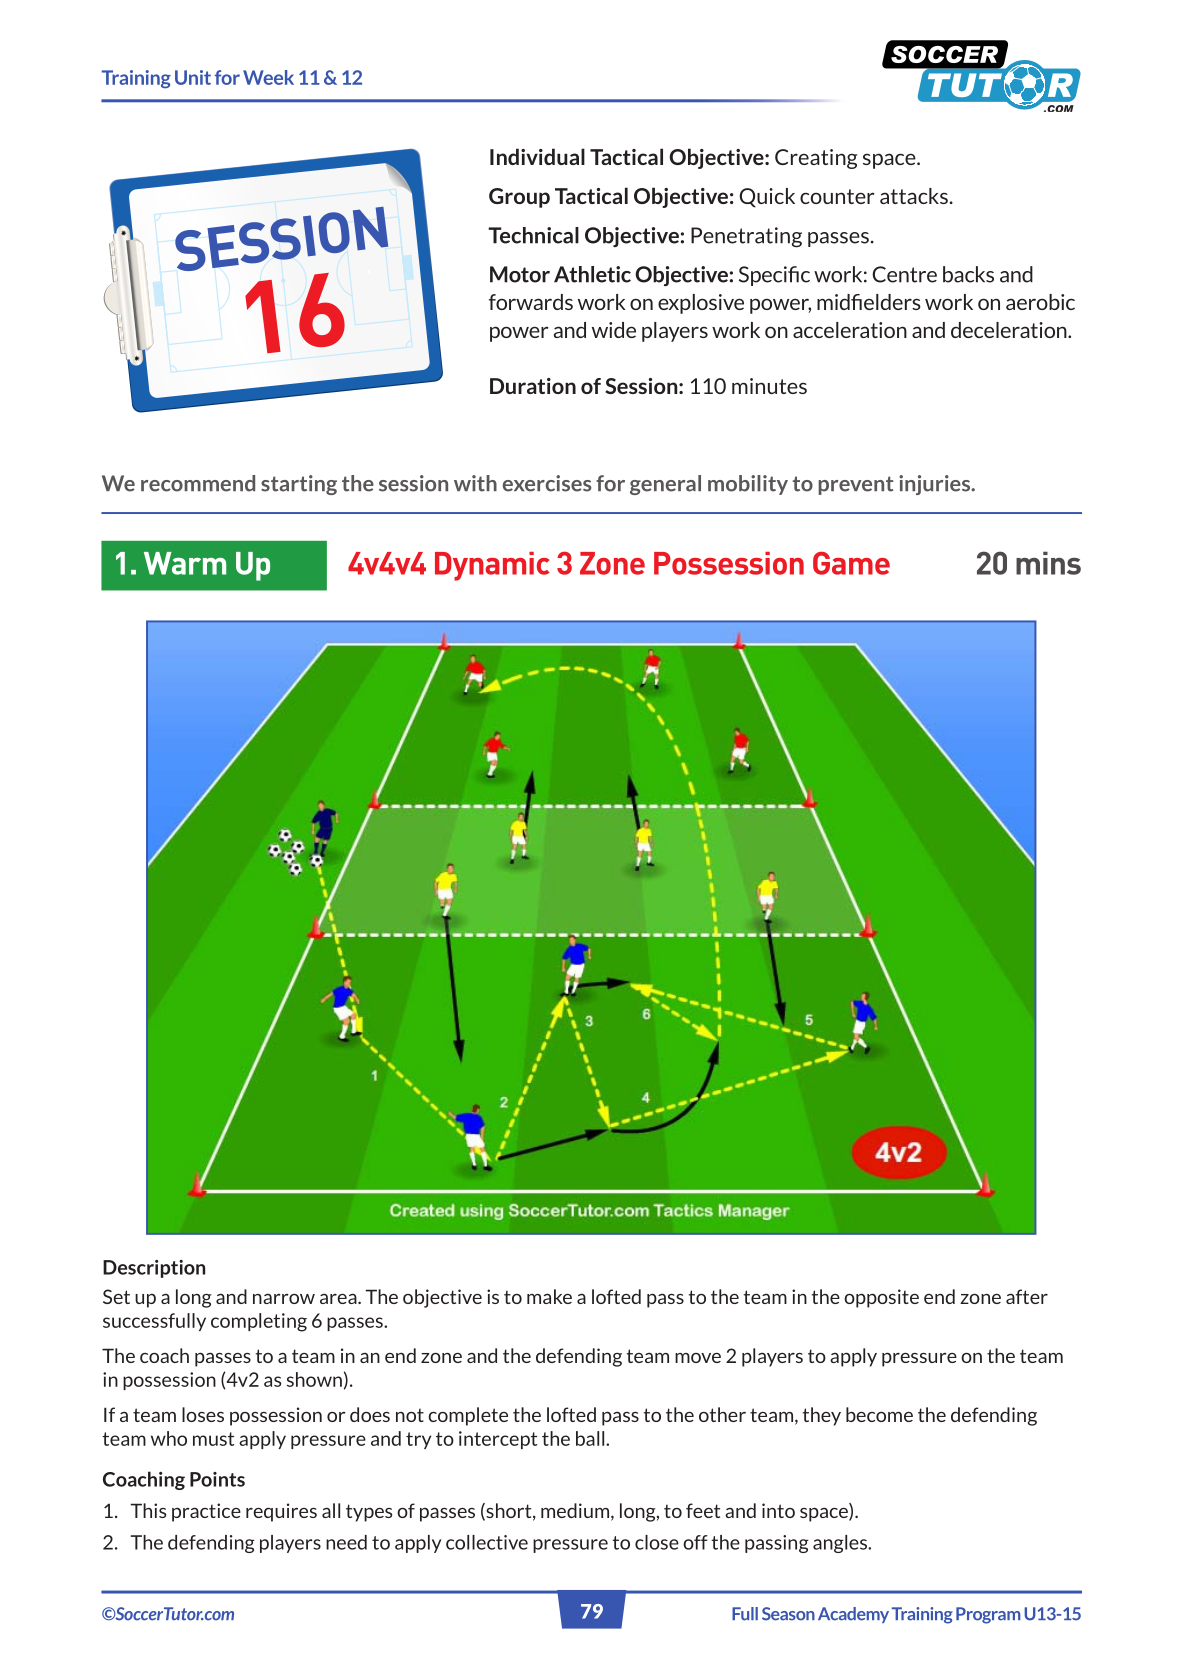 This screenshot has height=1675, width=1184. I want to click on Warm, so click(185, 563).
